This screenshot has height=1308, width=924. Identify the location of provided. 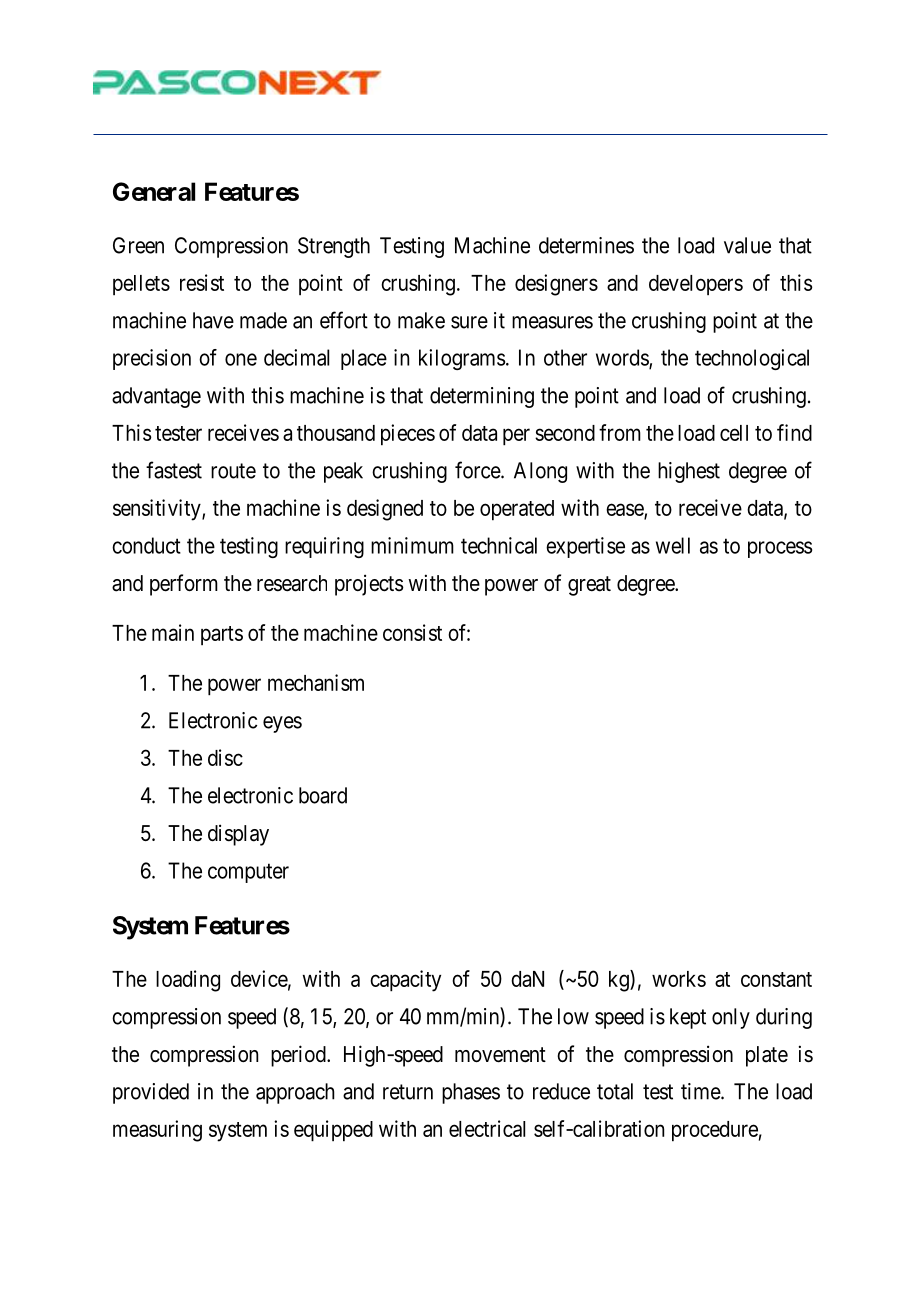
(151, 1093).
